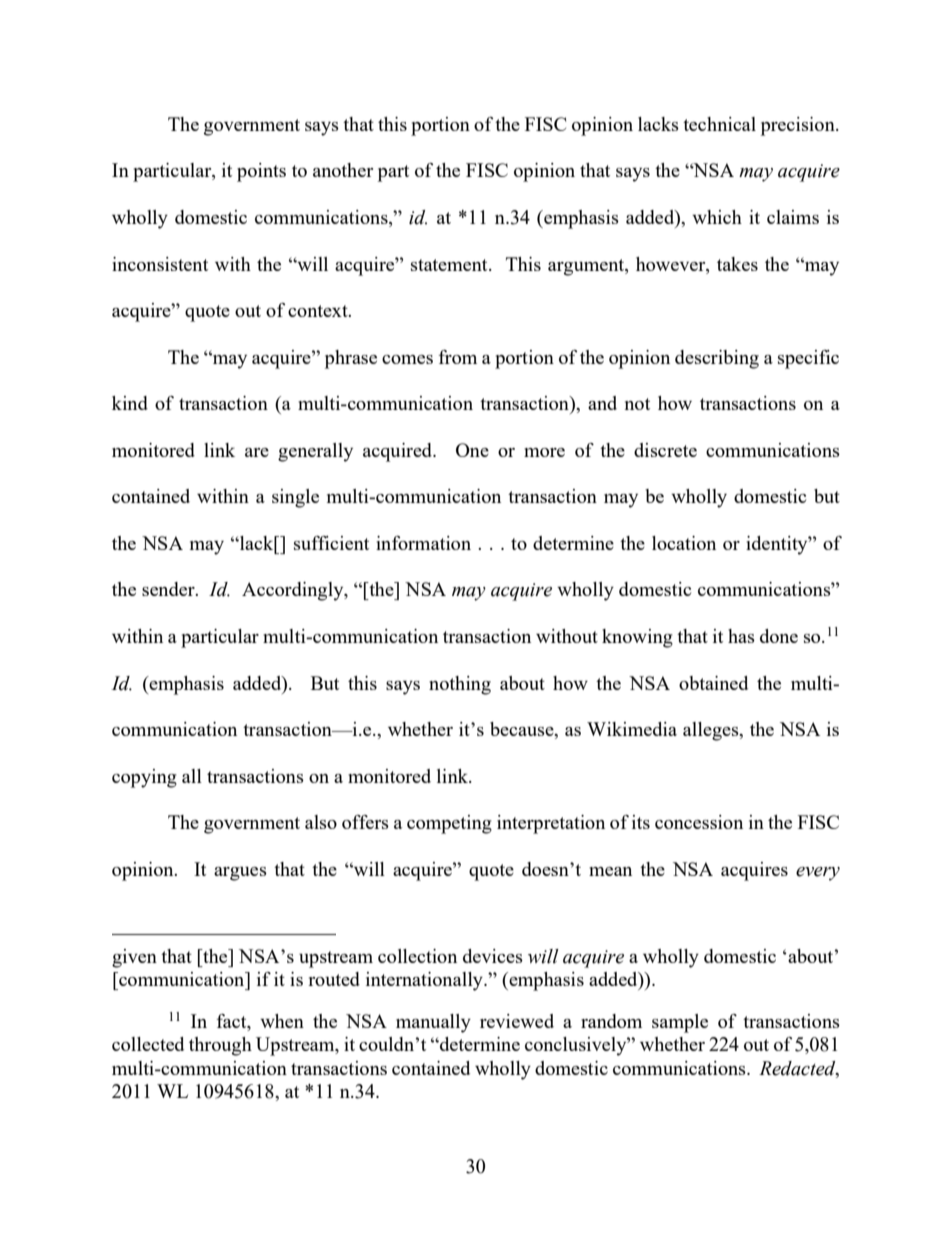 Image resolution: width=952 pixels, height=1233 pixels. I want to click on more, so click(544, 452).
